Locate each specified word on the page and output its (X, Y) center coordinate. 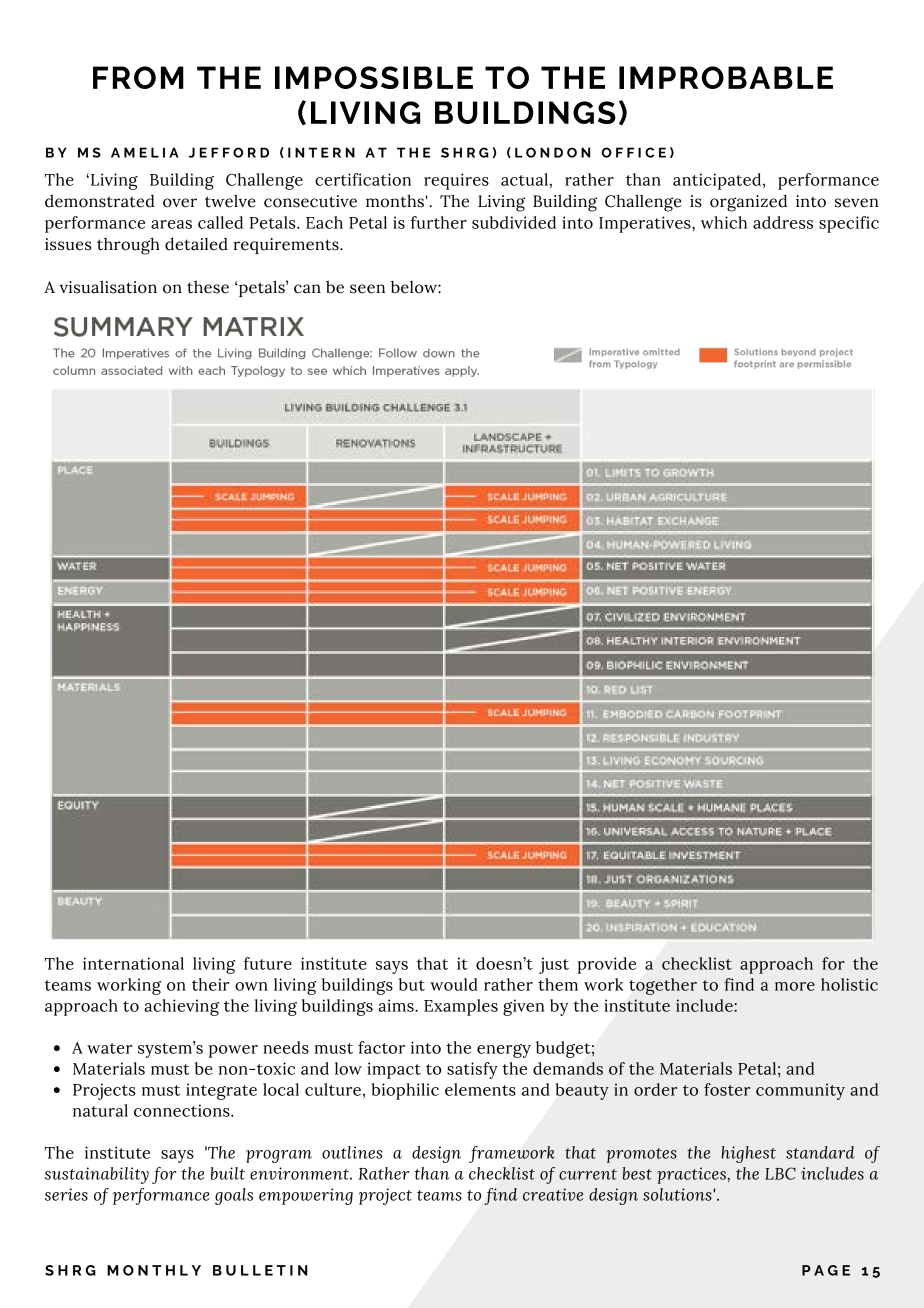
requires (456, 181)
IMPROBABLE (726, 77)
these (208, 287)
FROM (138, 77)
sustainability (97, 1175)
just (554, 965)
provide (607, 965)
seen (367, 289)
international (133, 963)
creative (553, 1194)
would (454, 984)
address (783, 222)
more (795, 986)
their (210, 984)
